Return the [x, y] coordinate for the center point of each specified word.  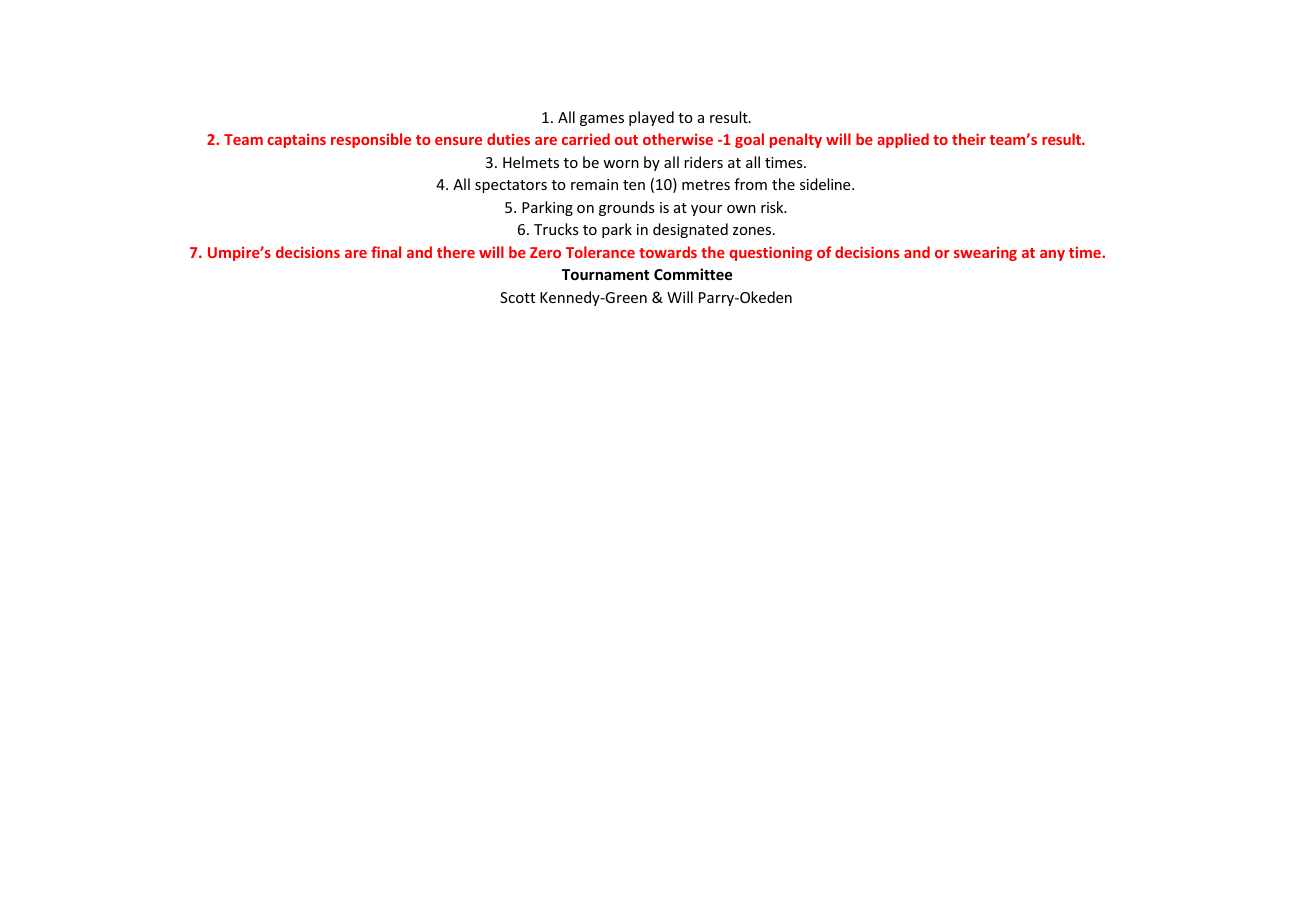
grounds [626, 208]
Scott [517, 297]
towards [668, 252]
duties [508, 139]
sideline [826, 184]
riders [703, 162]
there [456, 252]
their [969, 139]
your [706, 210]
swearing [985, 253]
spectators [511, 186]
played [651, 118]
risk [773, 207]
